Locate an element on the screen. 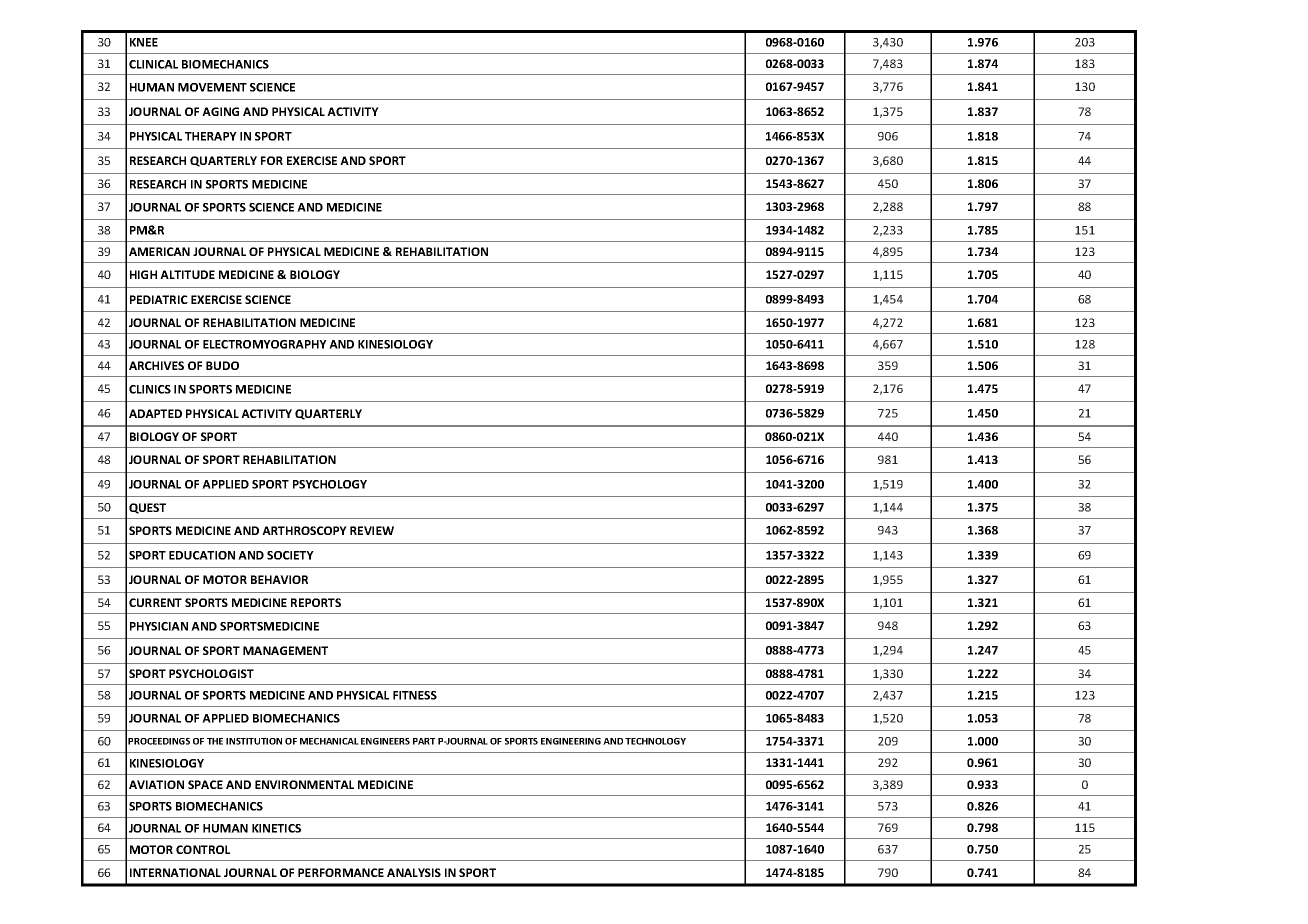  AGING is located at coordinates (220, 111).
